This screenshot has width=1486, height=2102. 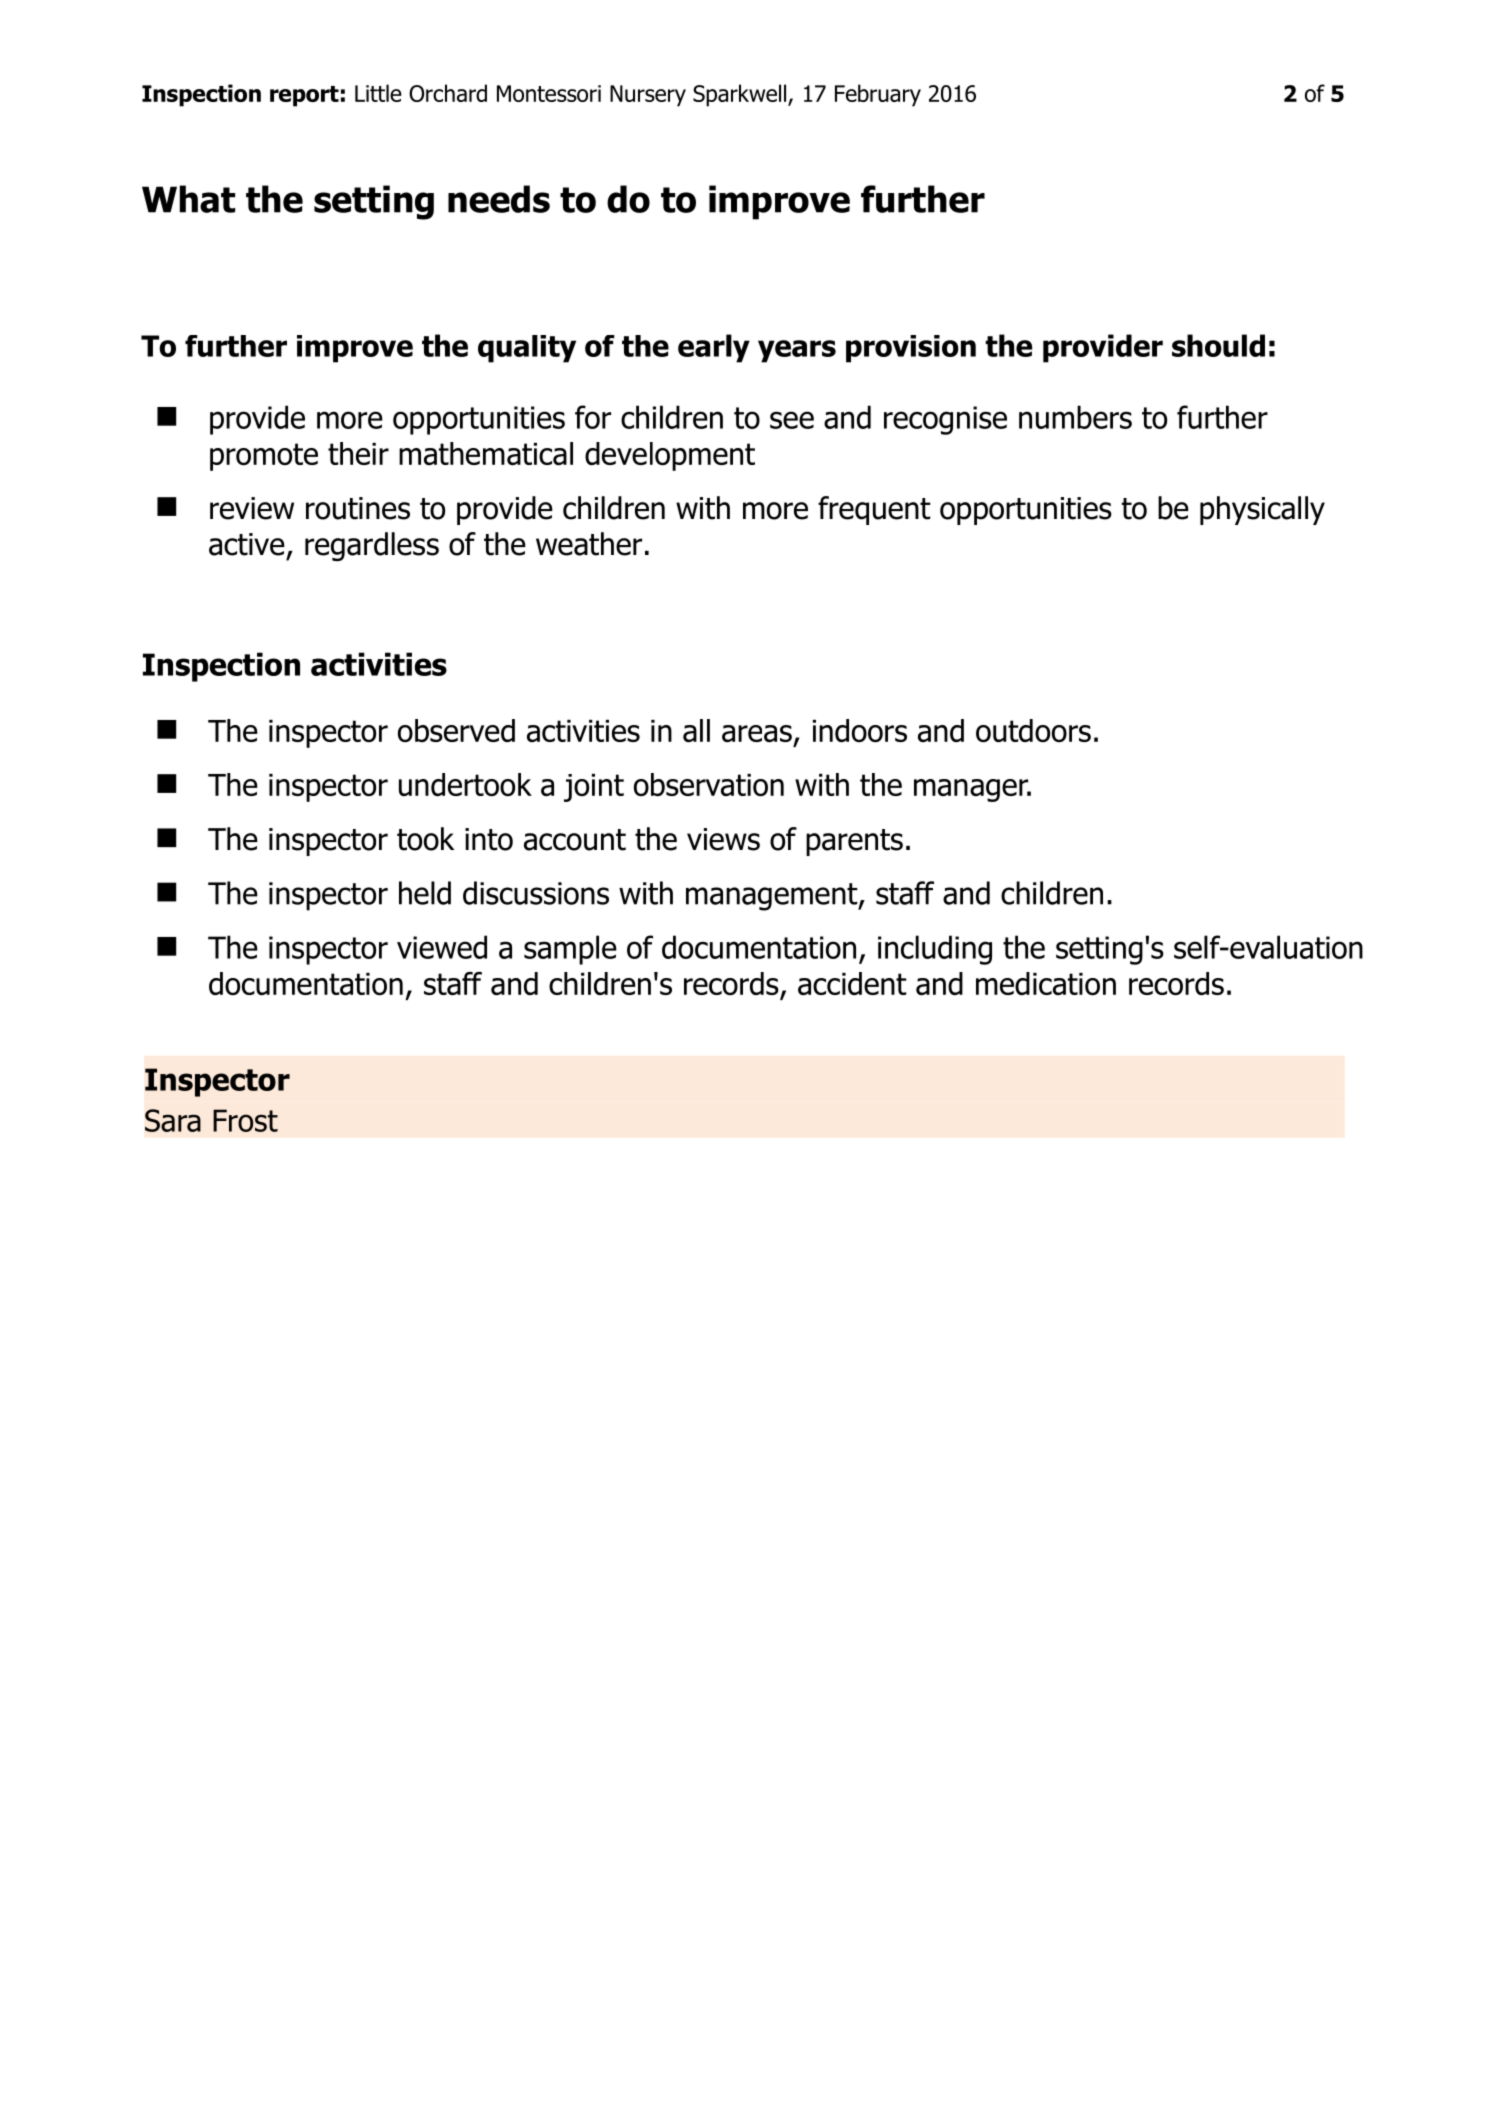 I want to click on Nursery, so click(x=648, y=96).
